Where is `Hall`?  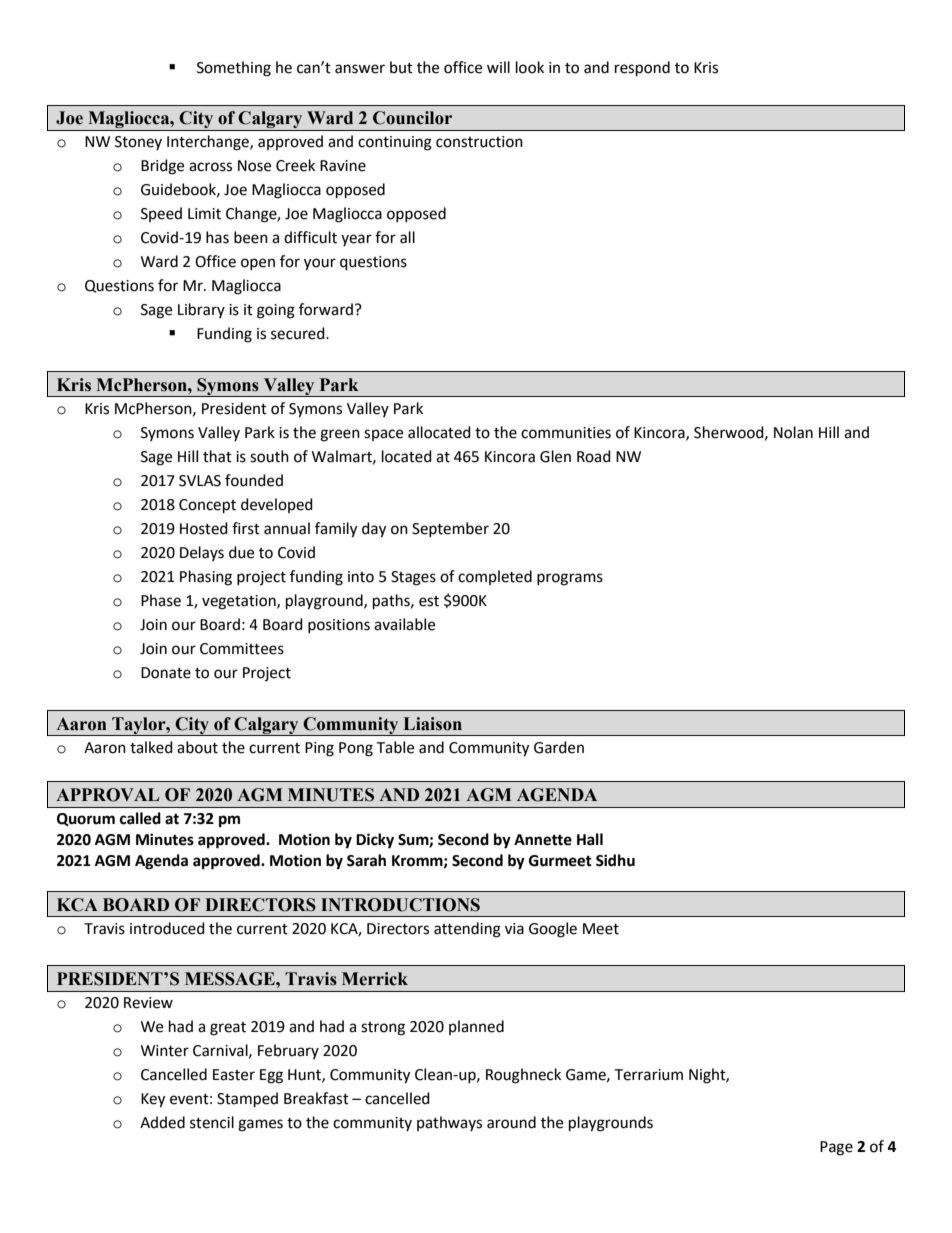 Hall is located at coordinates (590, 839).
